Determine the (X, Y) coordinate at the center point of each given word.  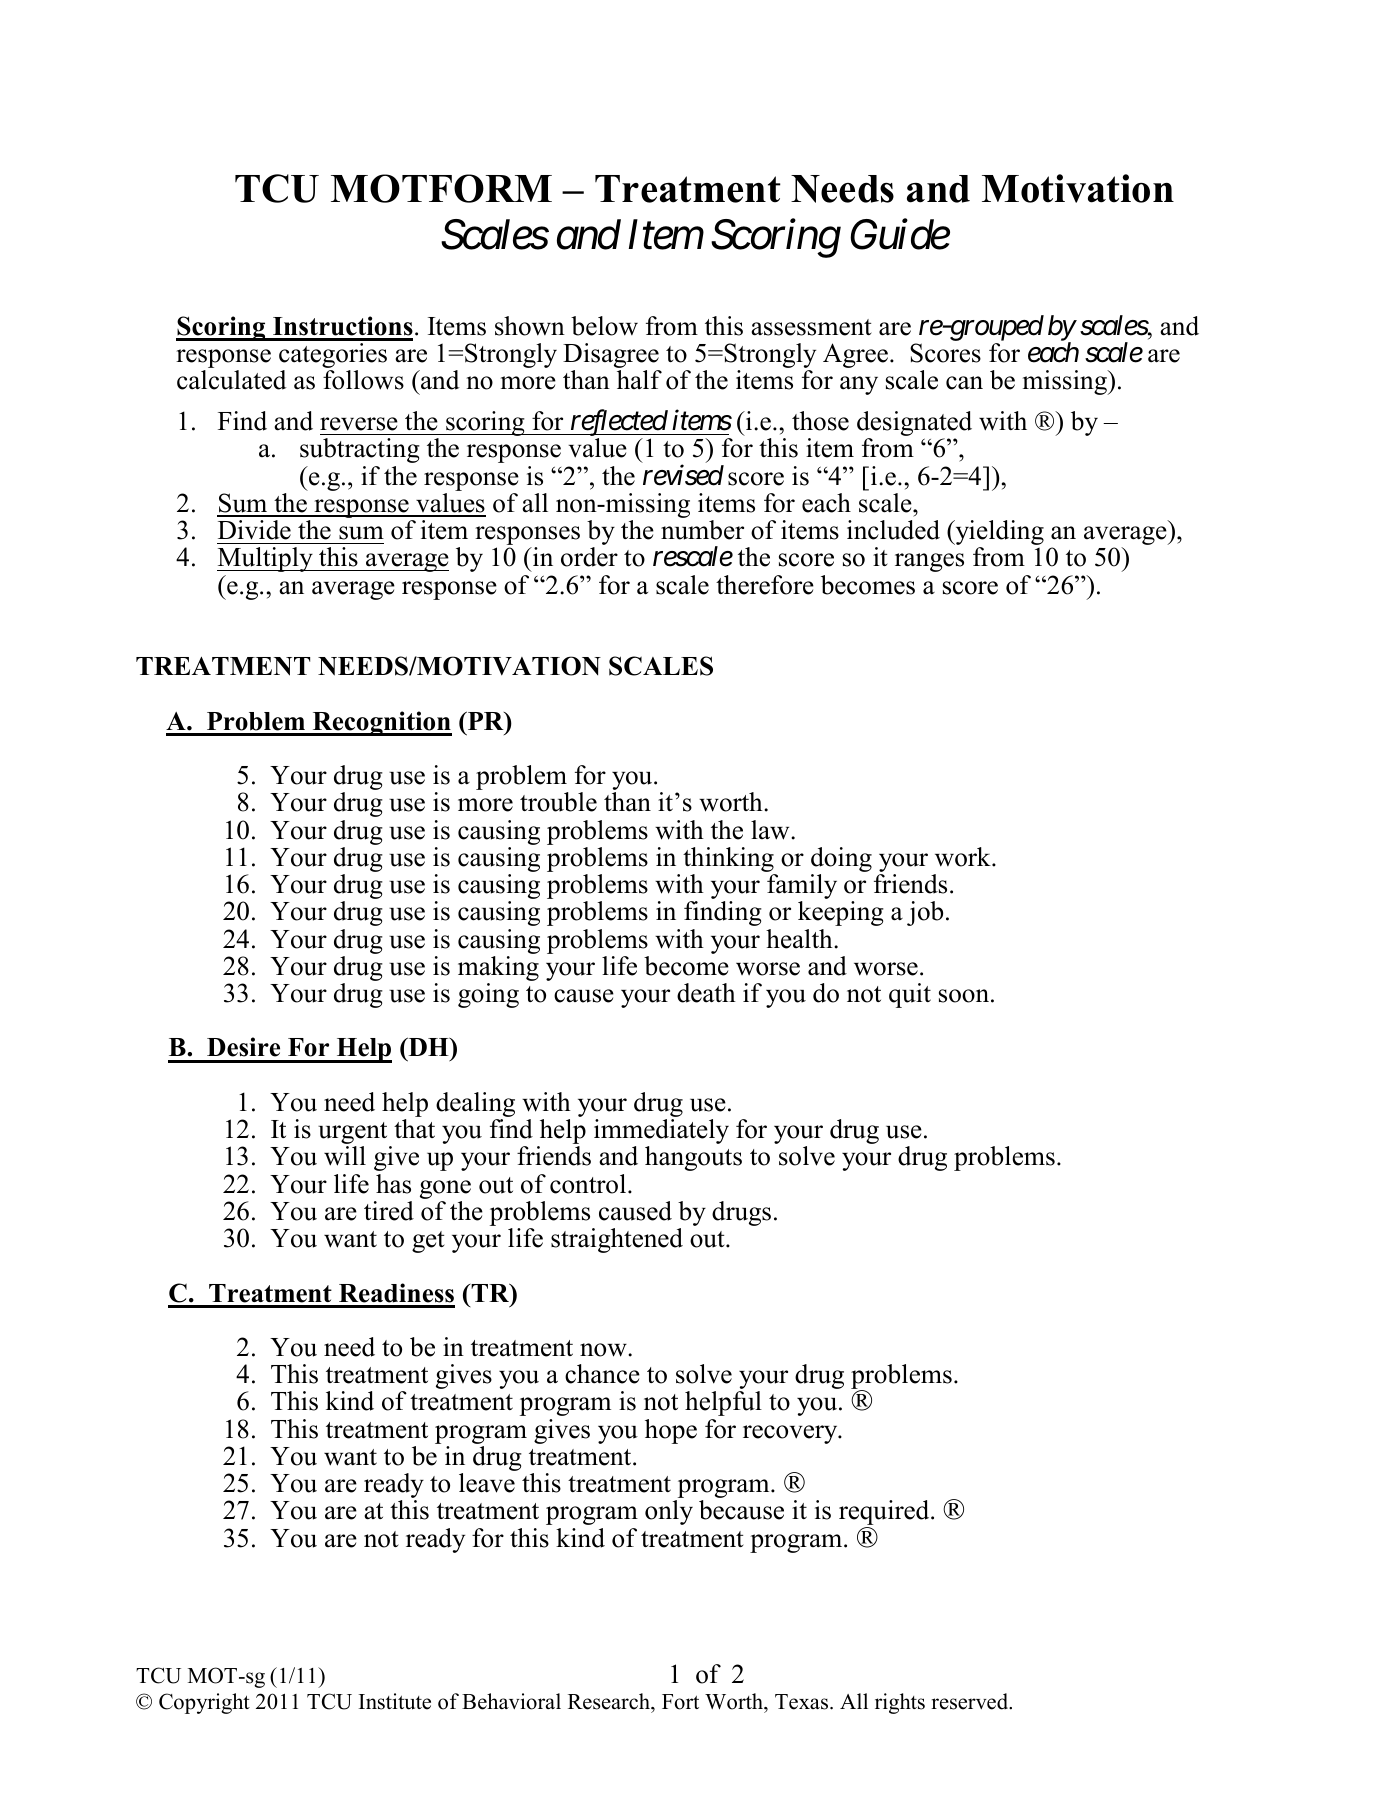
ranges (929, 562)
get (428, 1242)
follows (363, 380)
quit (910, 995)
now (604, 1350)
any (859, 385)
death (706, 993)
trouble (558, 802)
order (589, 557)
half (639, 379)
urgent (354, 1134)
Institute (395, 1701)
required (885, 1514)
